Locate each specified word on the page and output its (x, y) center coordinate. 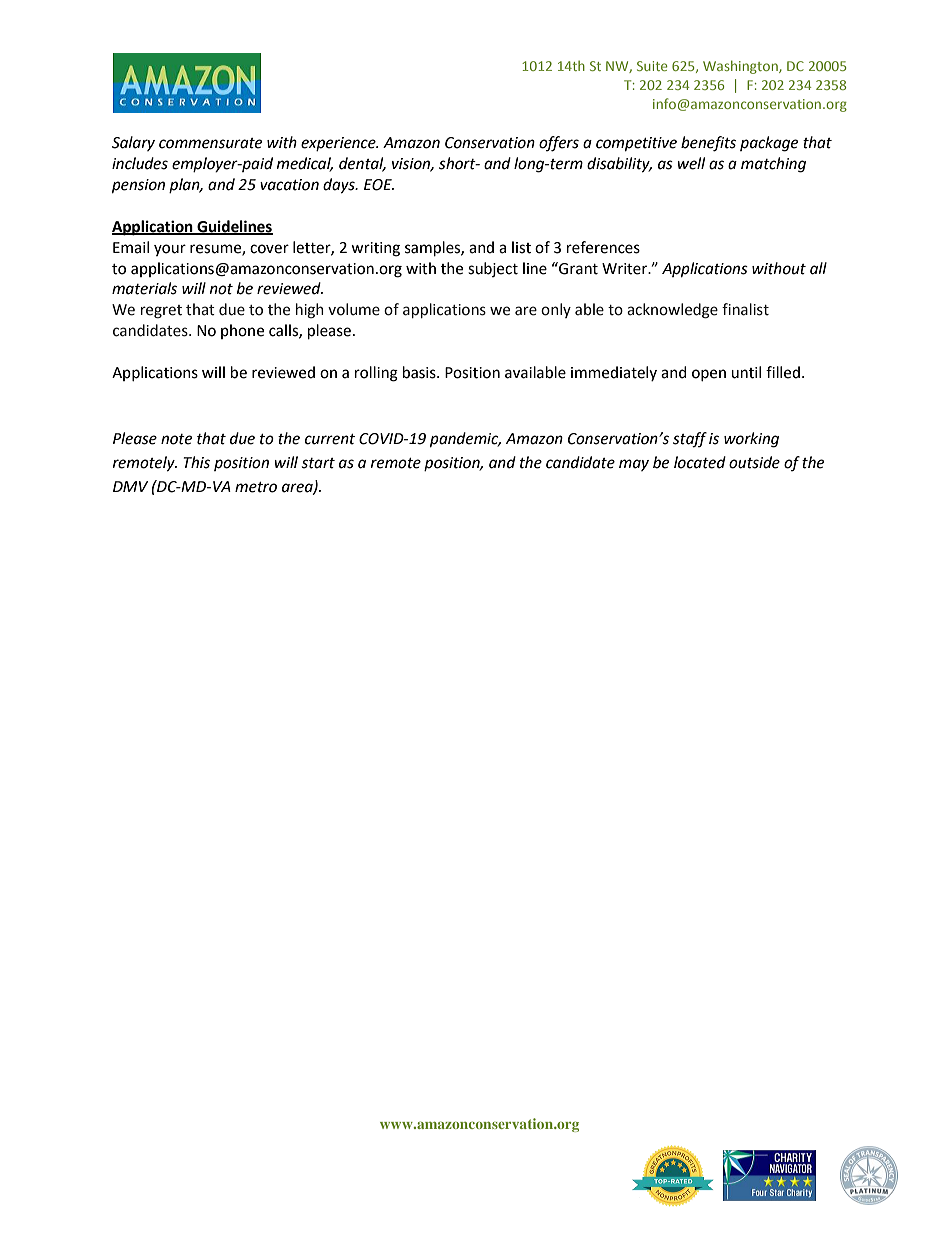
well (691, 163)
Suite (652, 66)
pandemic (465, 440)
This (196, 462)
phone (242, 331)
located (700, 462)
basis (420, 372)
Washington (741, 67)
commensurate (210, 143)
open (709, 375)
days (340, 186)
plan (185, 185)
